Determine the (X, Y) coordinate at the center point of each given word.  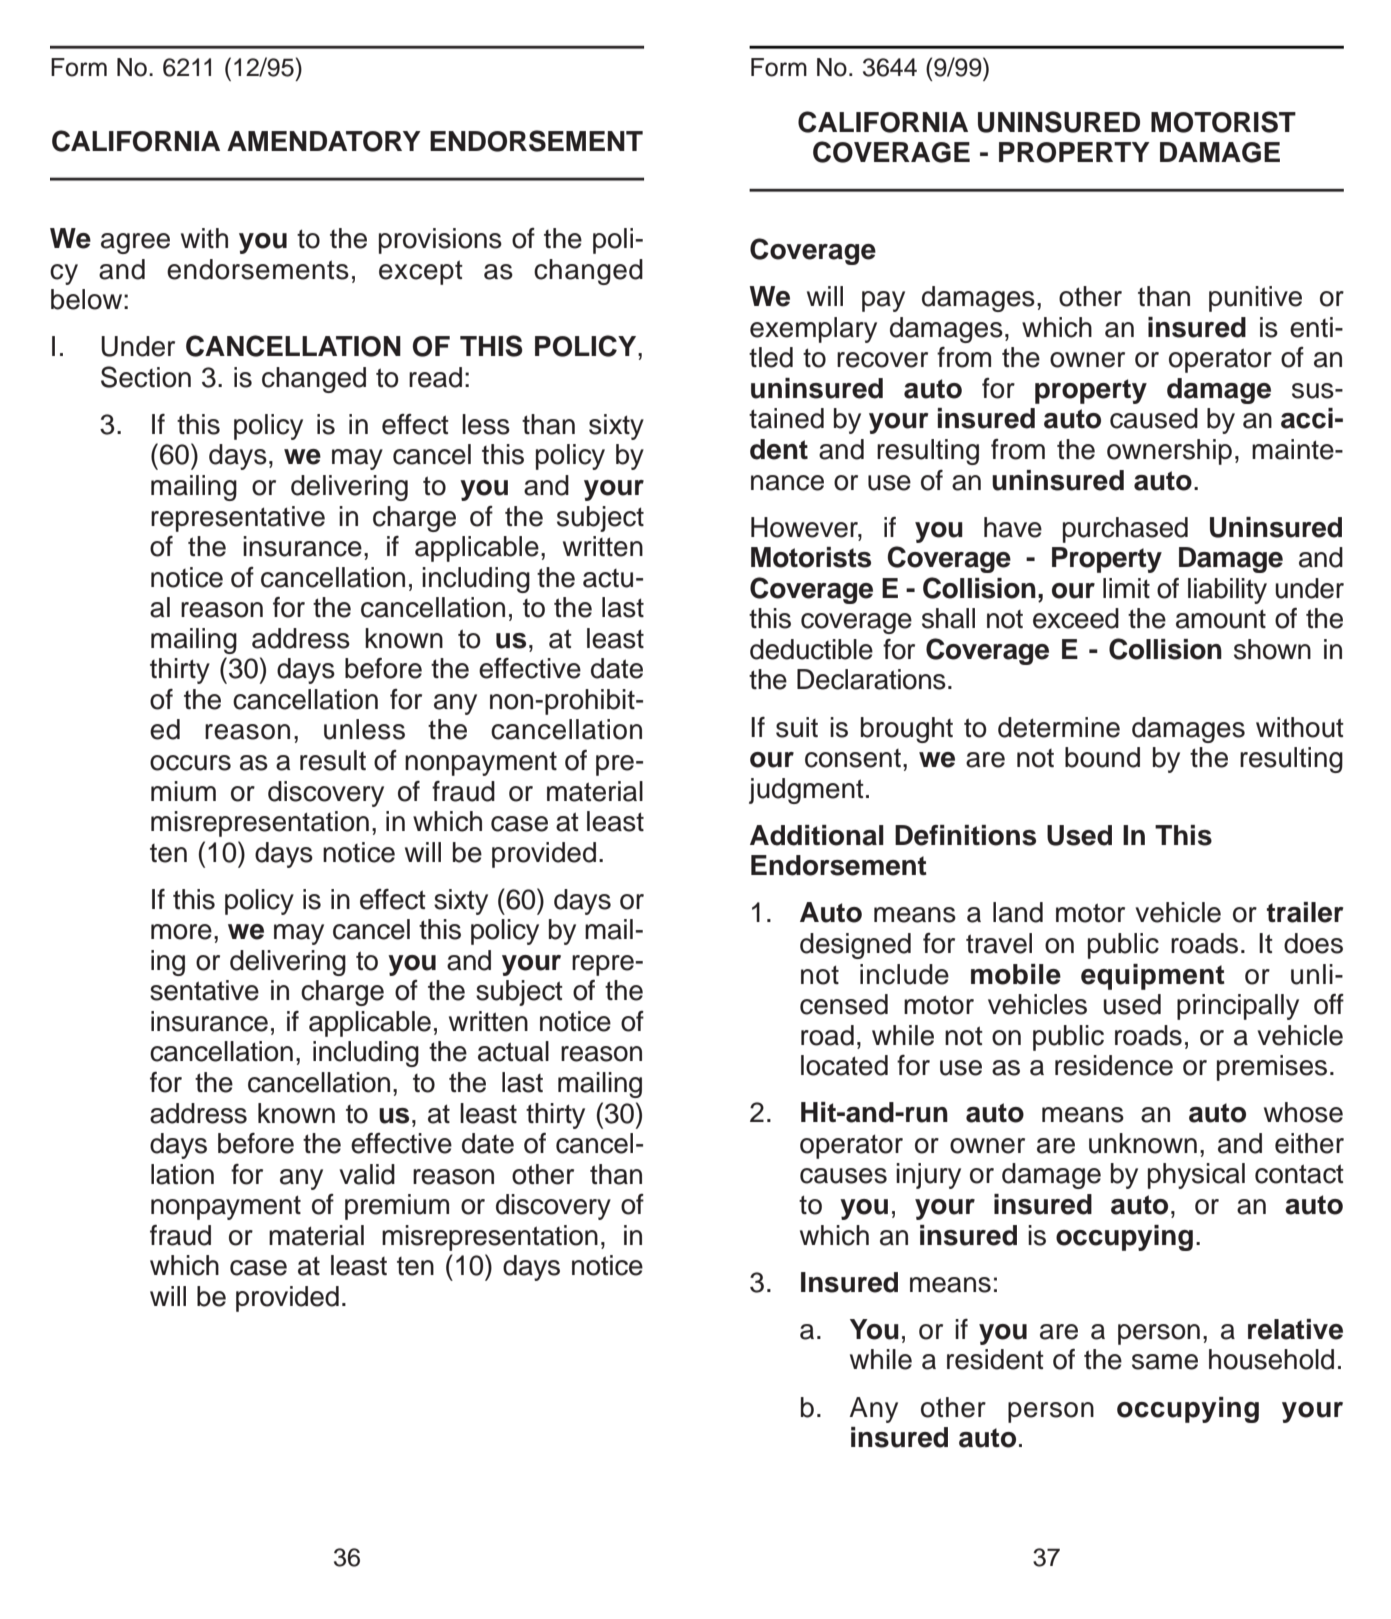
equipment (1153, 977)
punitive (1255, 299)
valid (367, 1174)
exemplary (813, 330)
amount (1221, 619)
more (181, 932)
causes (843, 1176)
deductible (811, 649)
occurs (190, 763)
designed (855, 946)
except (421, 272)
